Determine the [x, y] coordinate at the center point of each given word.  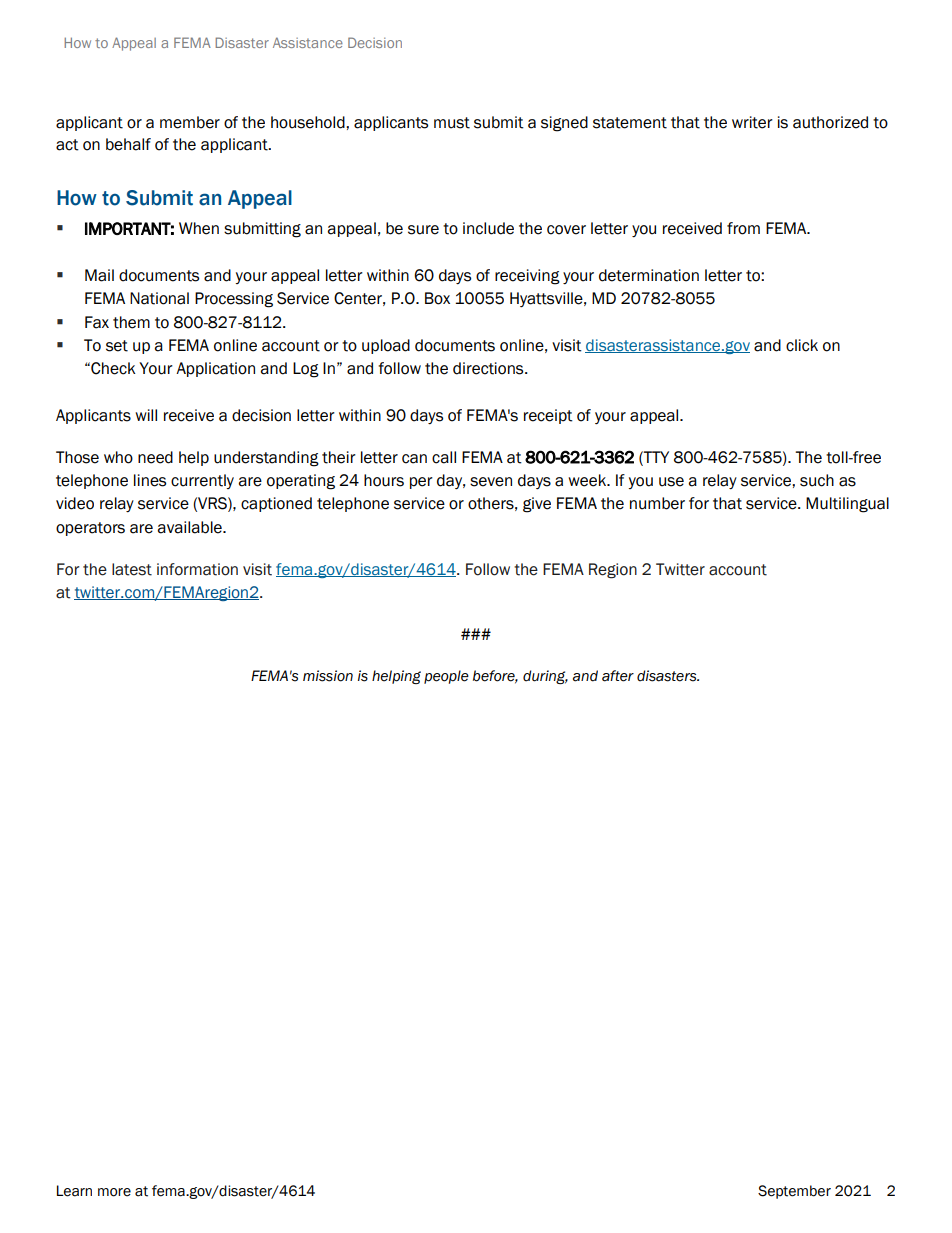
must [452, 123]
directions [489, 368]
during [545, 677]
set [117, 346]
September [794, 1192]
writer [752, 122]
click [802, 345]
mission [328, 676]
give [537, 505]
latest [132, 569]
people [446, 677]
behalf [128, 144]
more [114, 1192]
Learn [74, 1191]
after [618, 676]
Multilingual [847, 505]
